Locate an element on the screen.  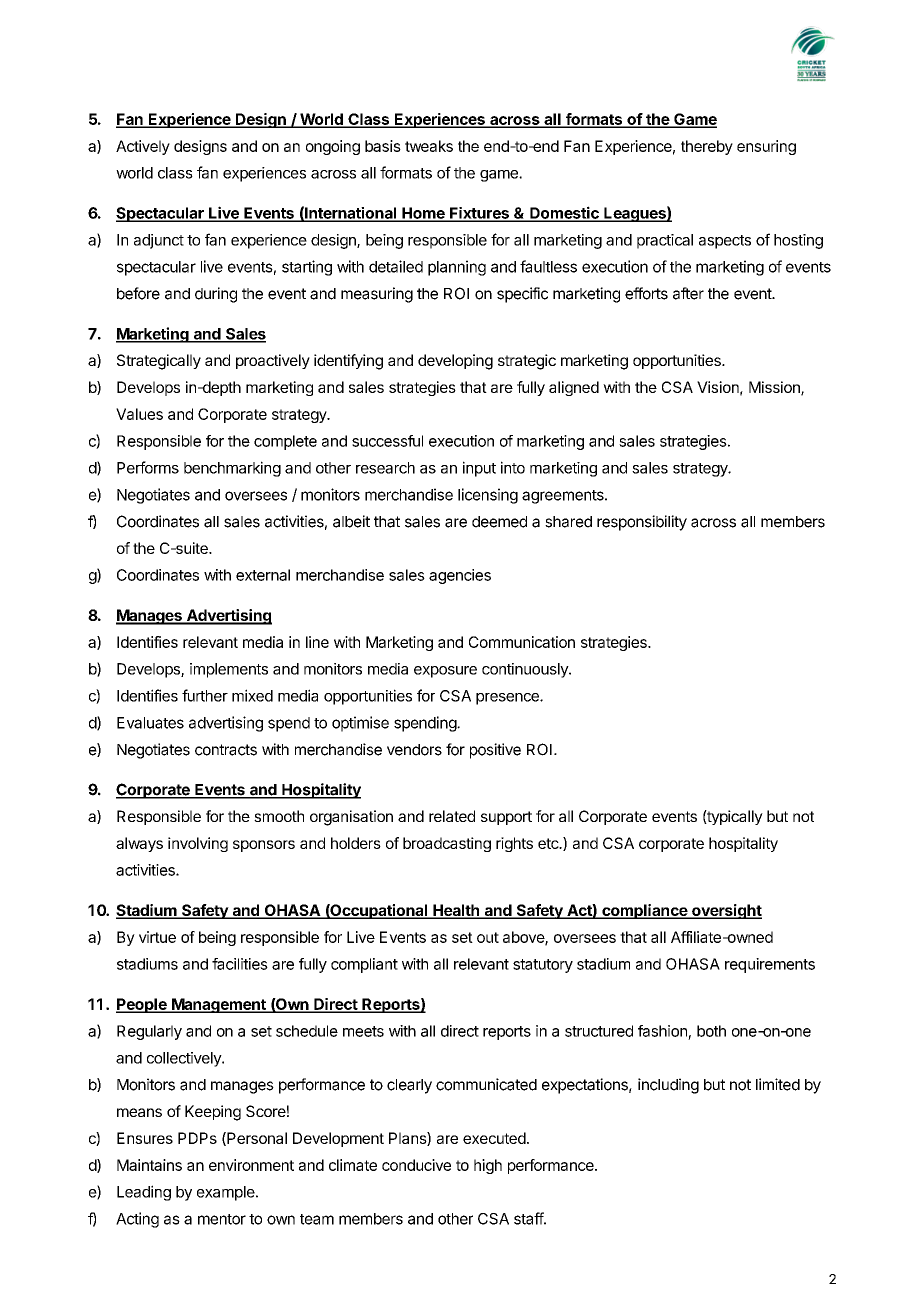
further is located at coordinates (205, 695).
